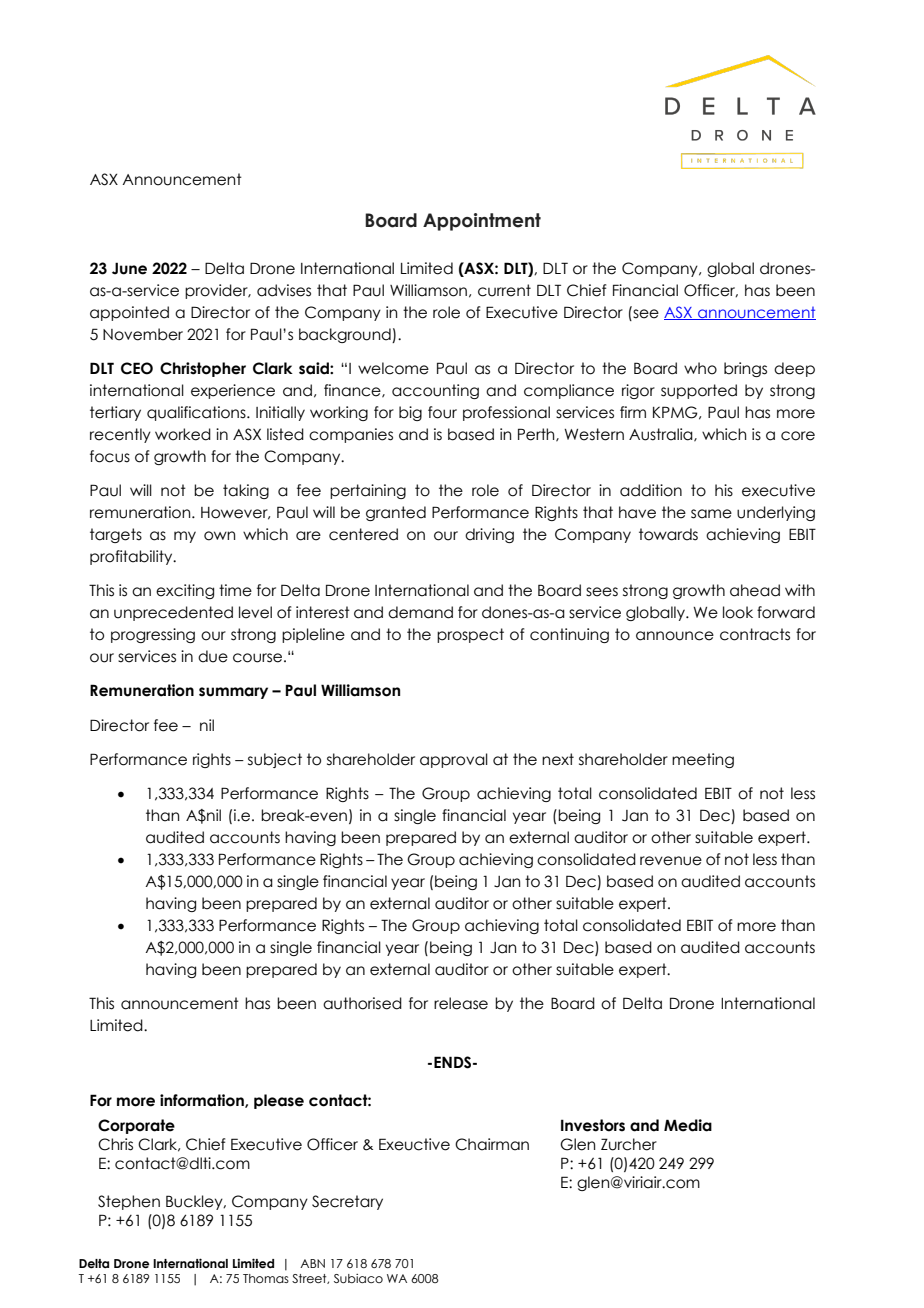  Describe the element at coordinates (219, 536) in the screenshot. I see `own` at that location.
